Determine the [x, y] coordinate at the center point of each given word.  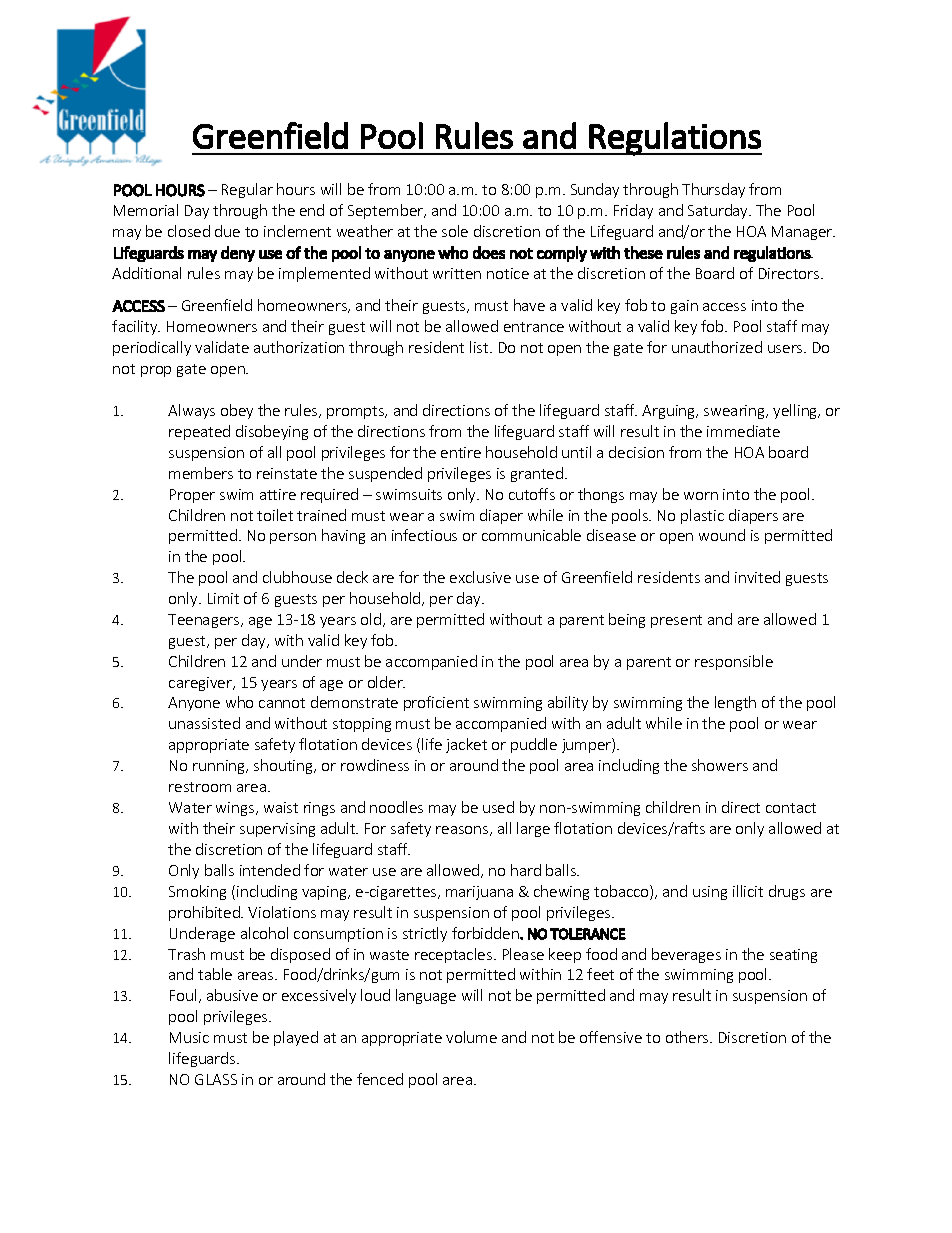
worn [701, 496]
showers [720, 765]
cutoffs [532, 494]
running [220, 767]
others [688, 1037]
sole [455, 231]
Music [189, 1037]
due [227, 231]
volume [471, 1037]
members [201, 473]
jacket [466, 745]
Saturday [719, 211]
